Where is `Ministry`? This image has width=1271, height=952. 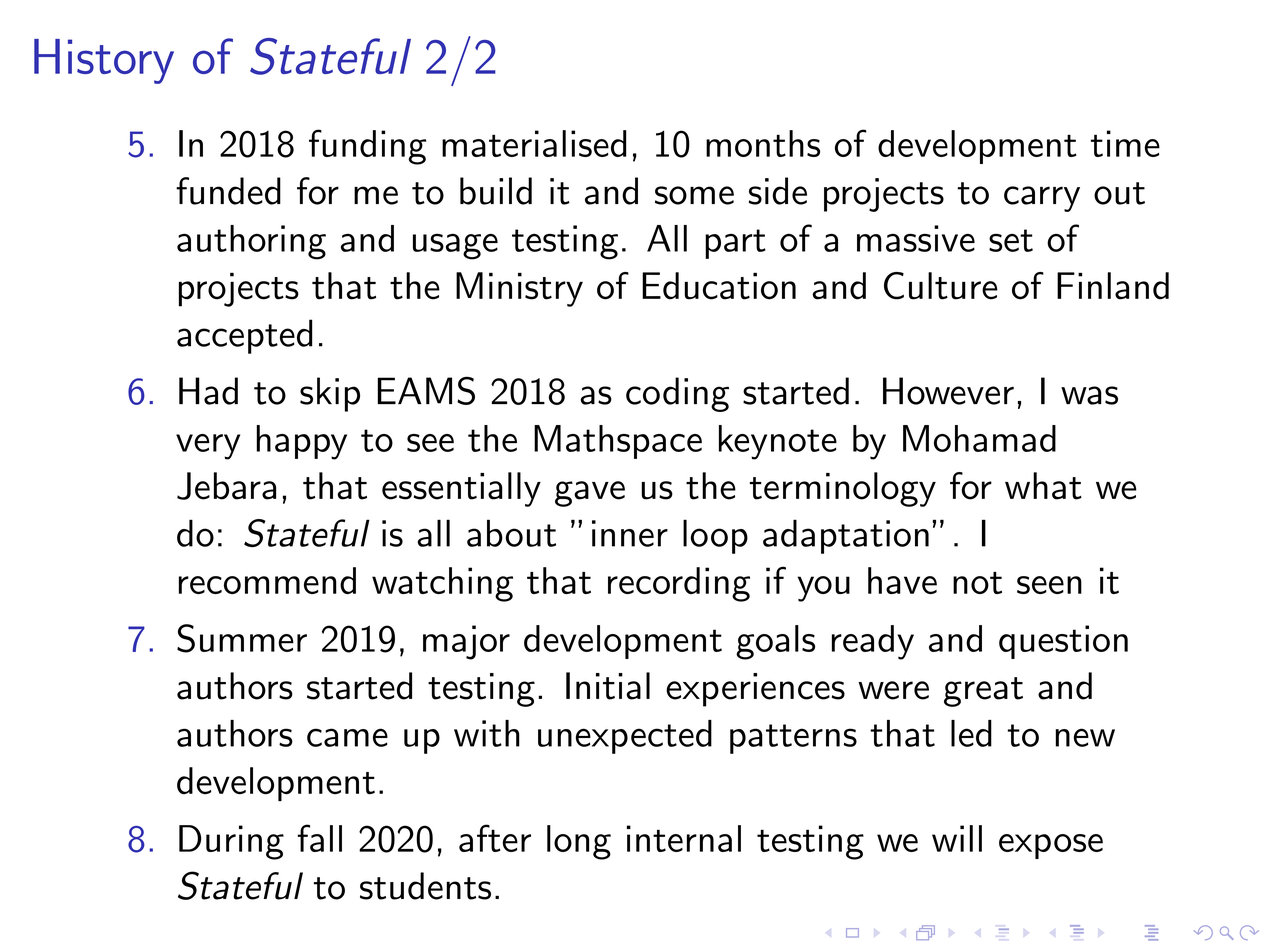 Ministry is located at coordinates (519, 289).
